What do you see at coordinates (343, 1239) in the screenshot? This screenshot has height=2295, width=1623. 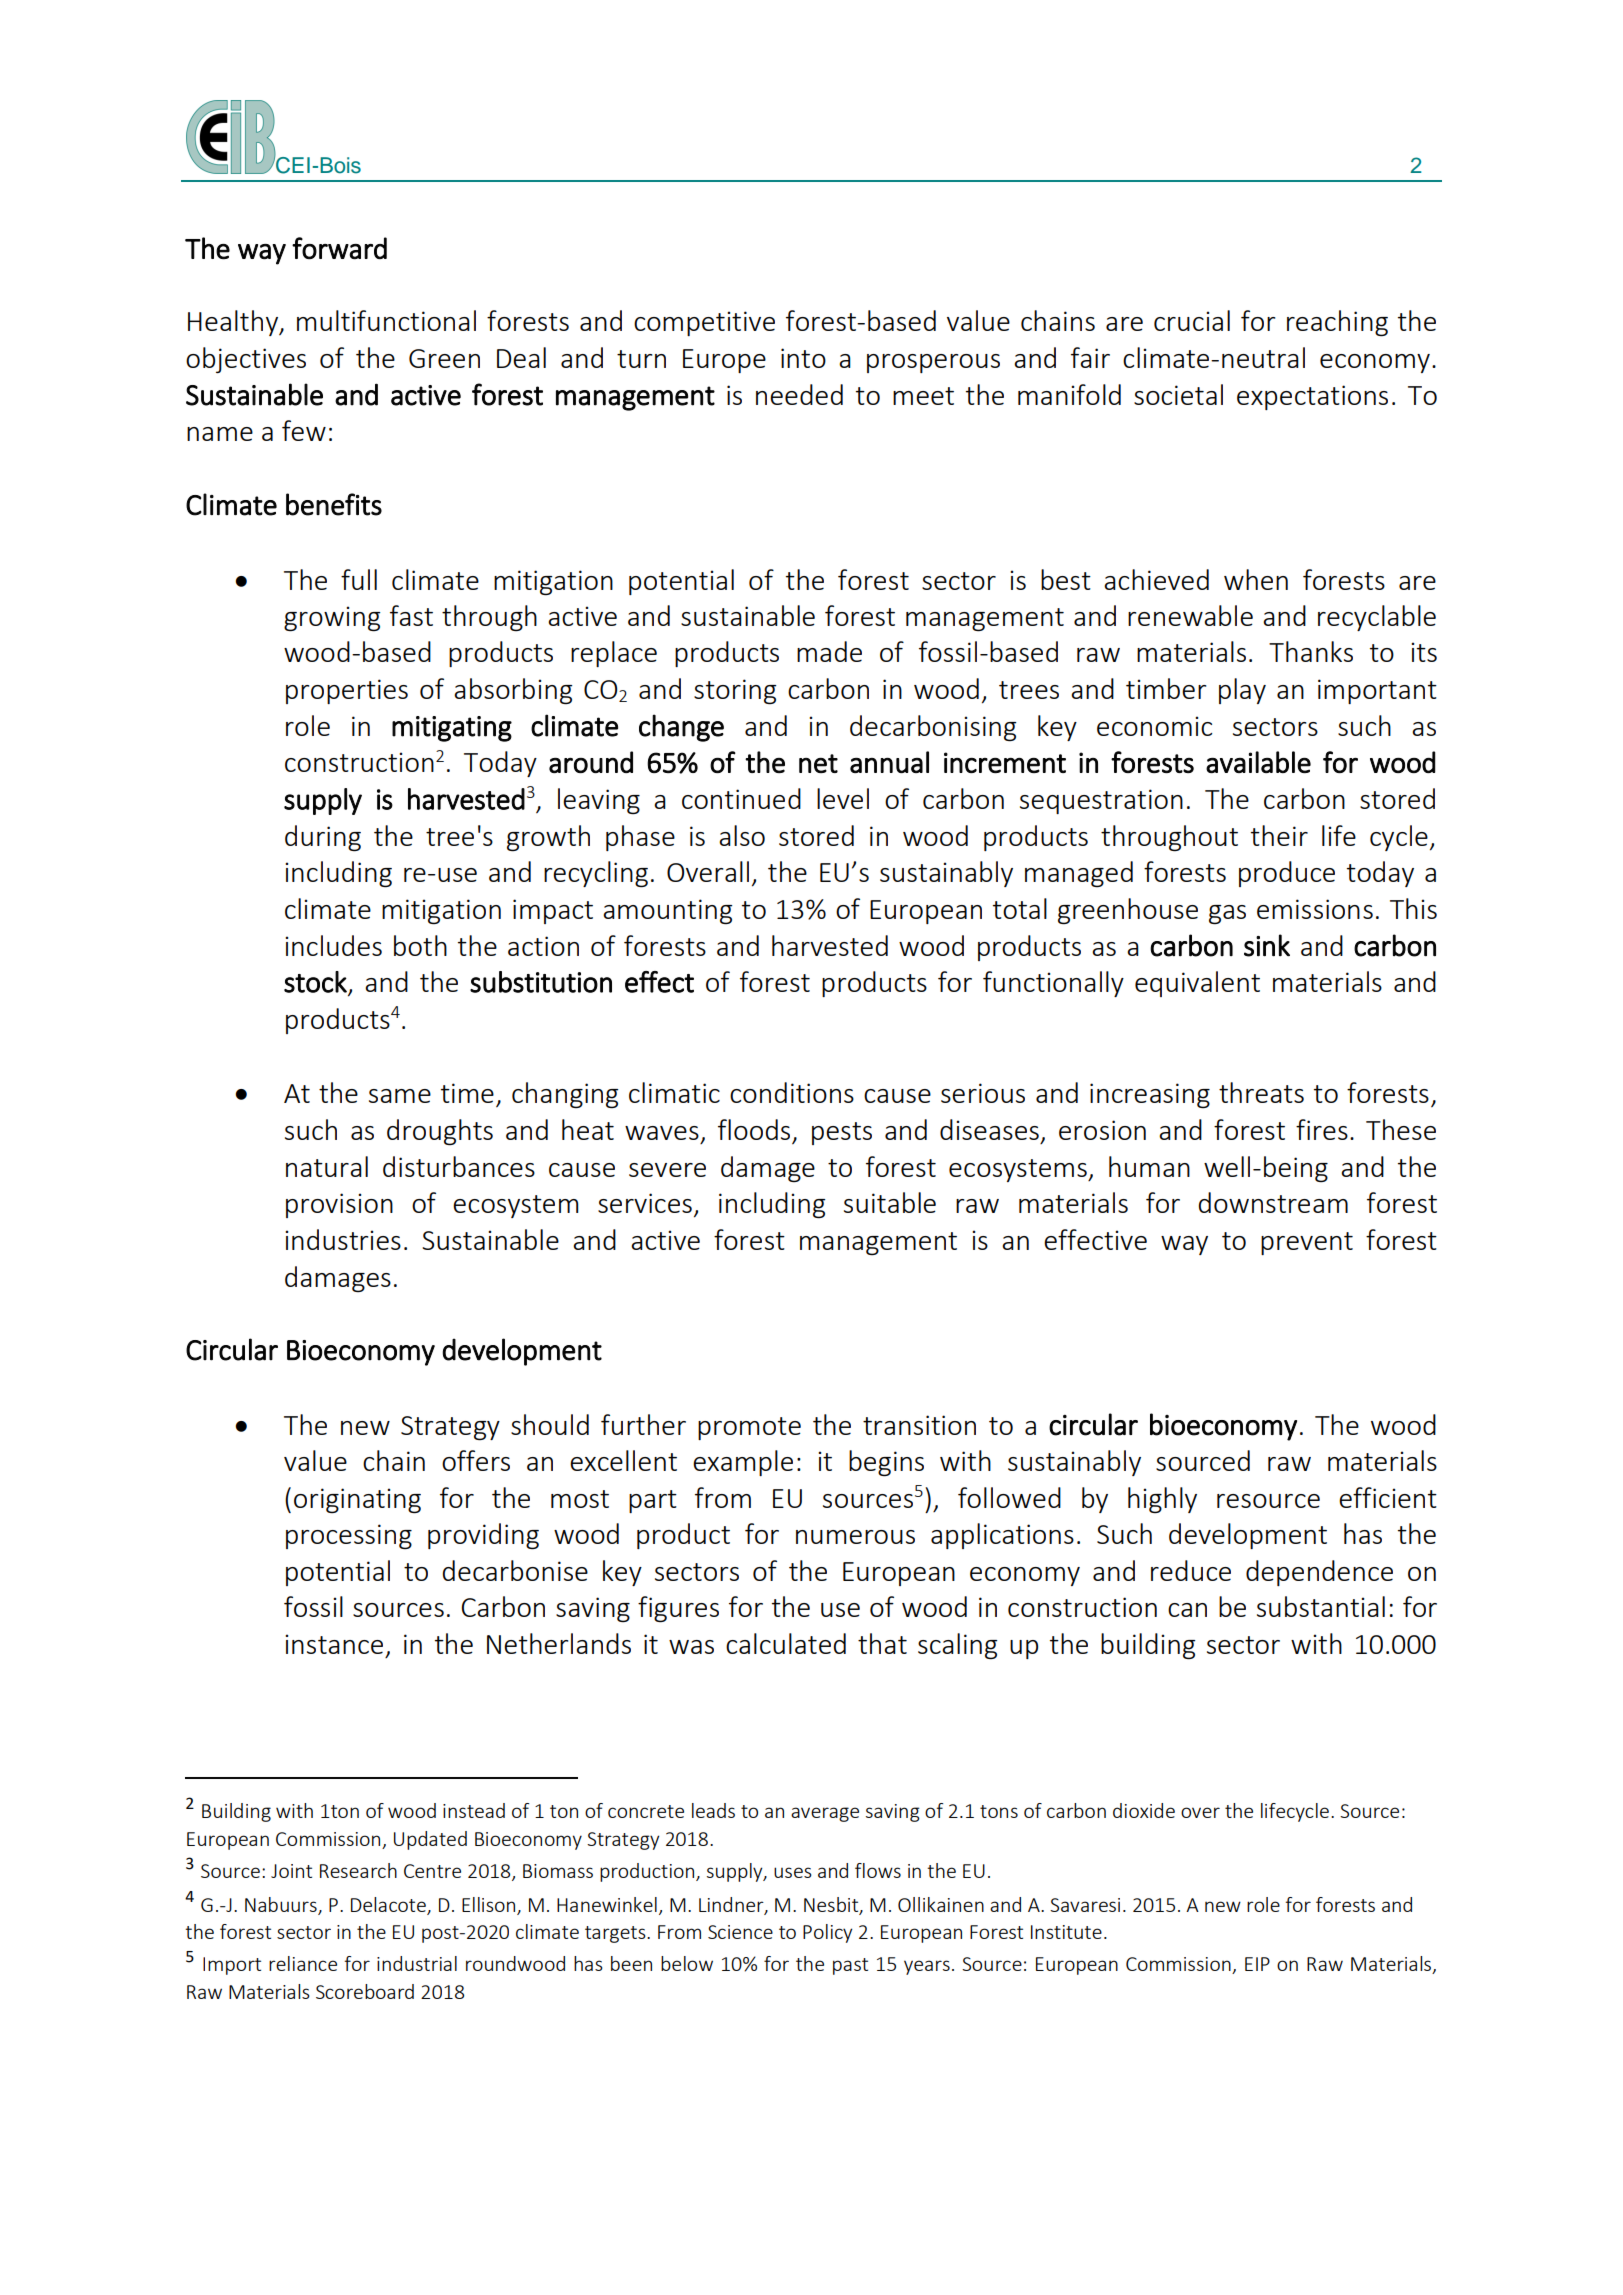 I see `industries` at bounding box center [343, 1239].
